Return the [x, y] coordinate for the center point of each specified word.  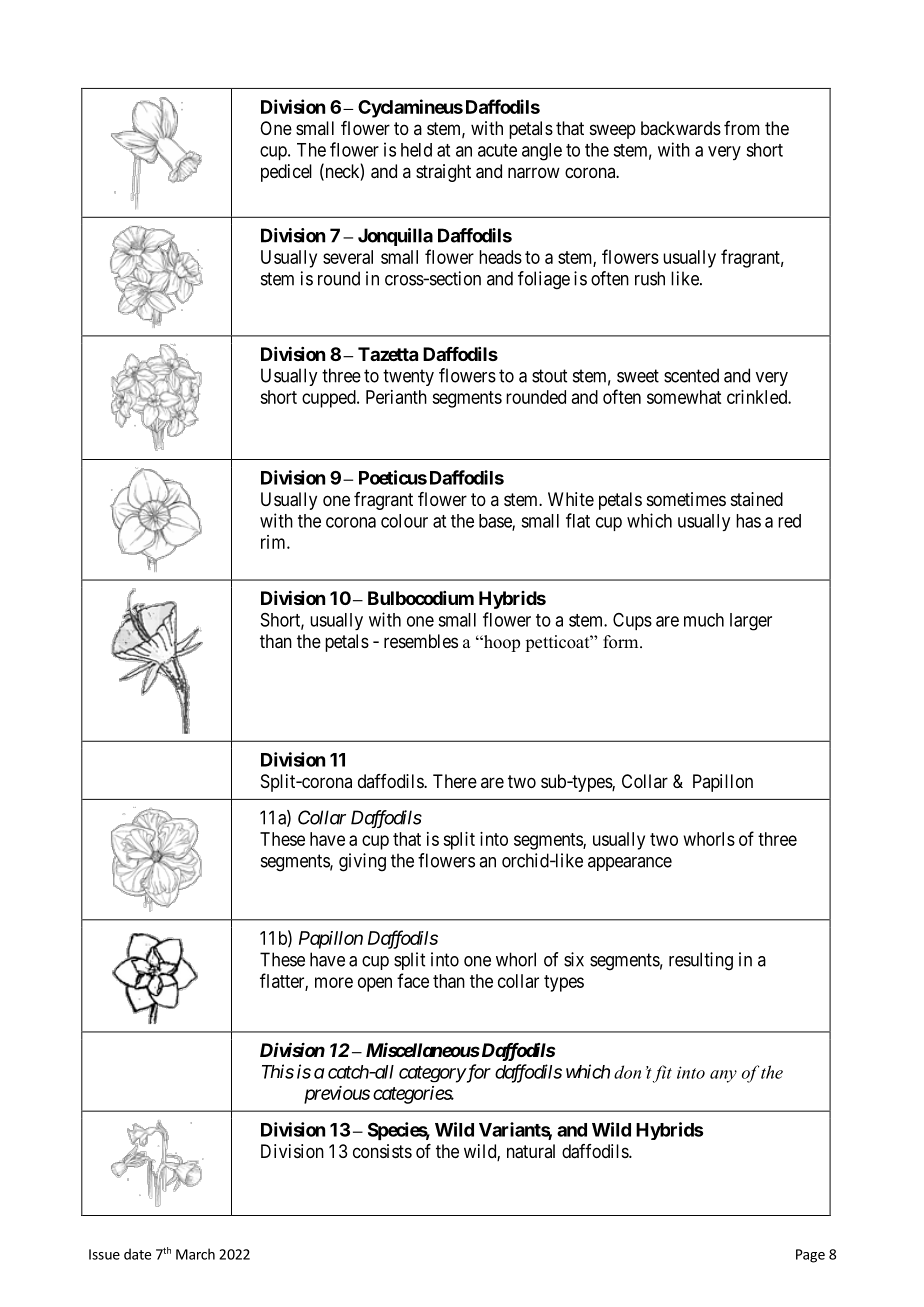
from [742, 128]
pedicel [286, 173]
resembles [421, 641]
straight [443, 173]
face [413, 980]
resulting [701, 961]
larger [751, 622]
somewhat [684, 397]
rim [274, 542]
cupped [330, 399]
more [334, 982]
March [195, 1254]
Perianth [396, 397]
